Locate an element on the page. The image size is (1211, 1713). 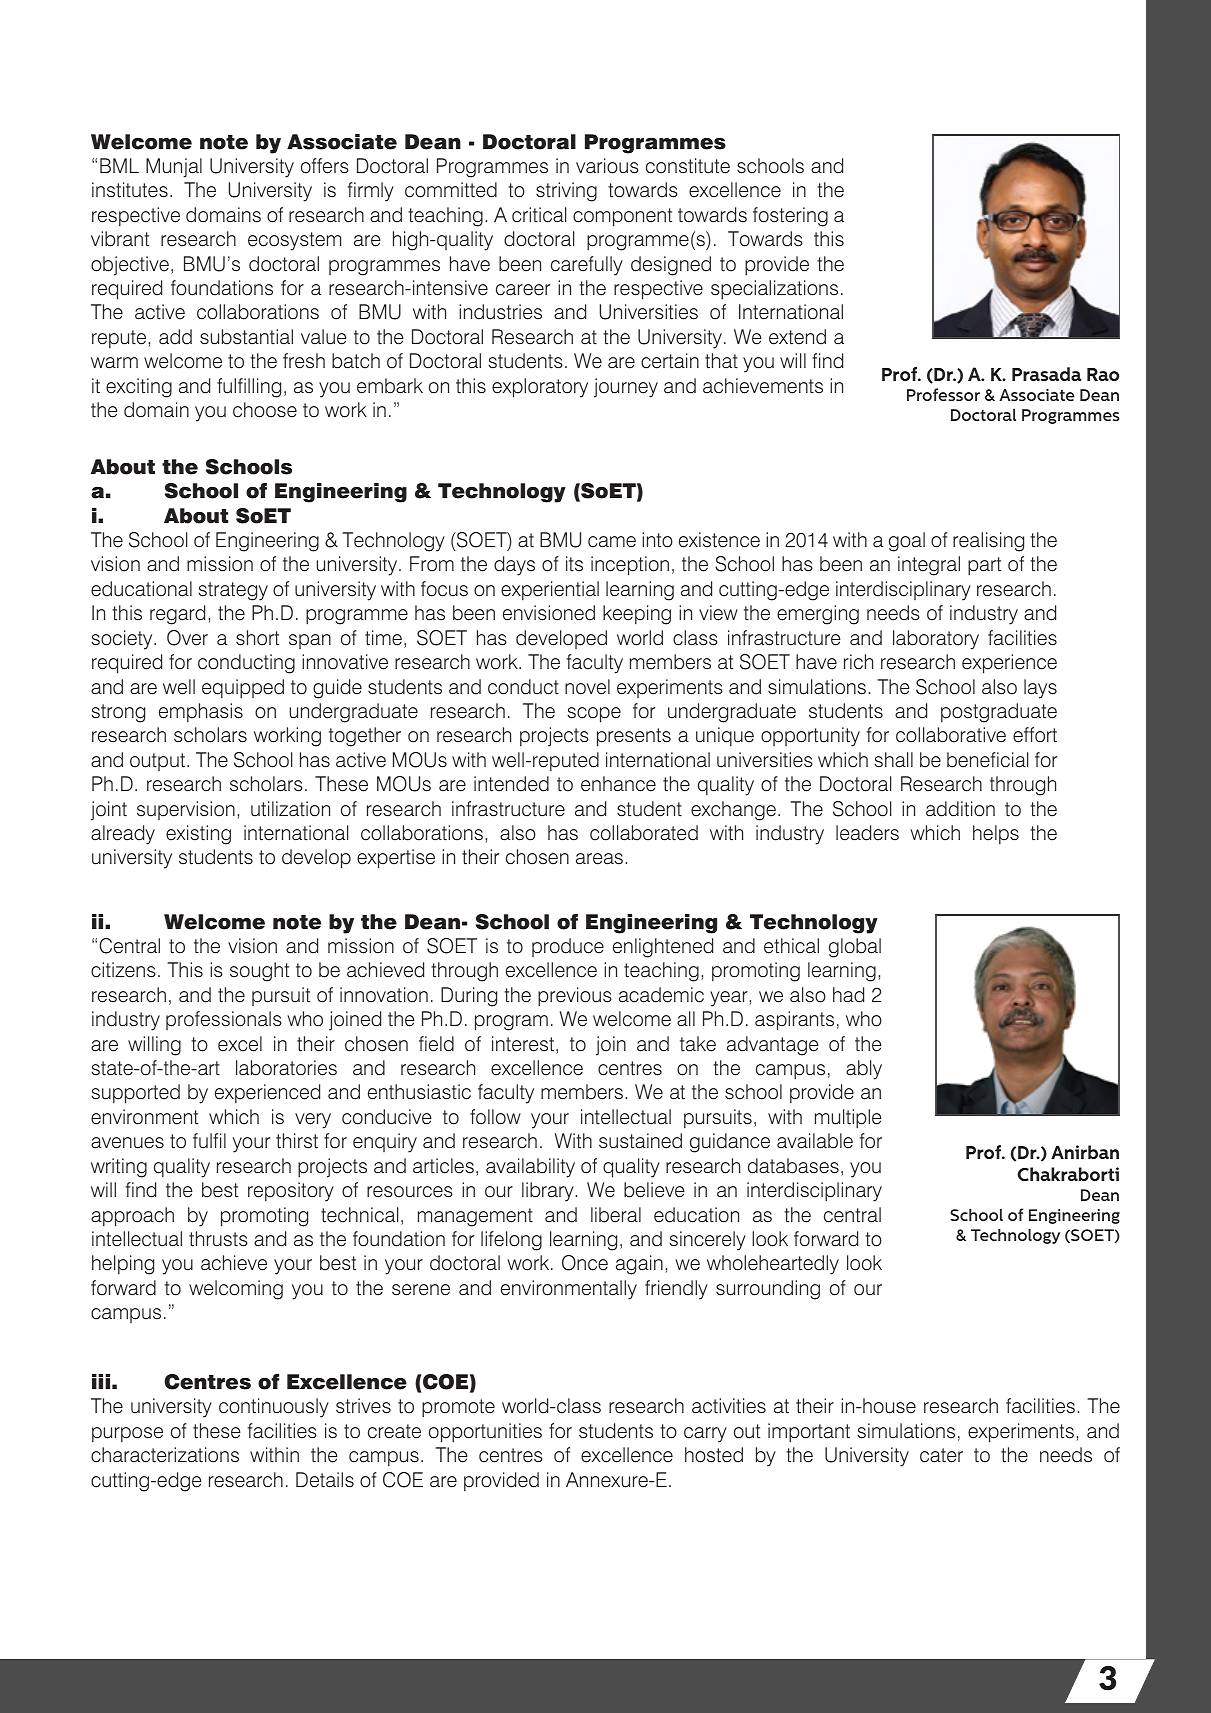
carry is located at coordinates (705, 1435).
